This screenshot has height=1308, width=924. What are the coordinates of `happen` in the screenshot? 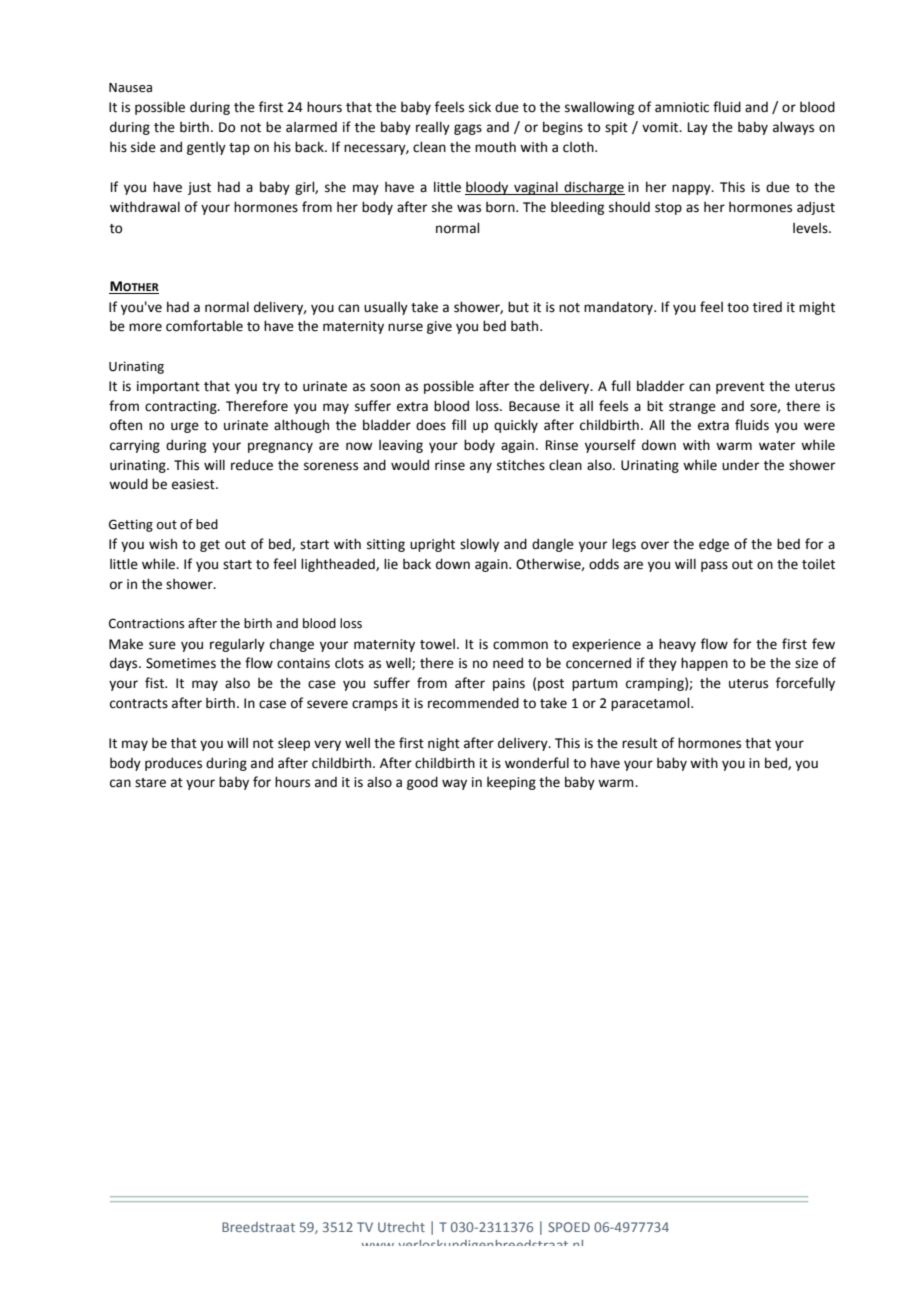 It's located at (704, 664).
